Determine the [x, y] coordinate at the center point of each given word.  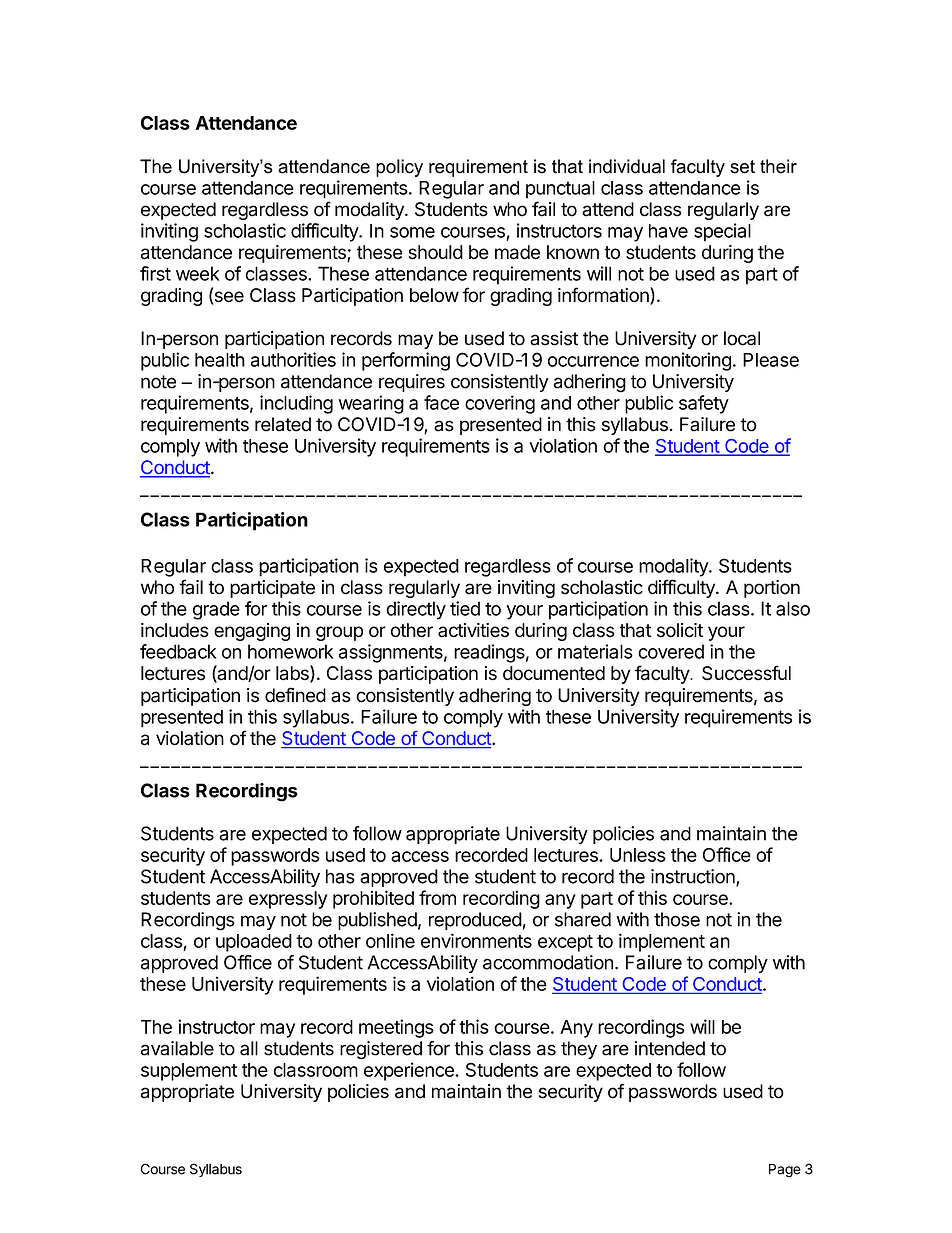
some [412, 232]
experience [410, 1071]
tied [465, 608]
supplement [189, 1072]
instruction [694, 877]
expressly [288, 900]
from [437, 897]
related [283, 424]
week [198, 273]
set [742, 167]
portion [772, 589]
